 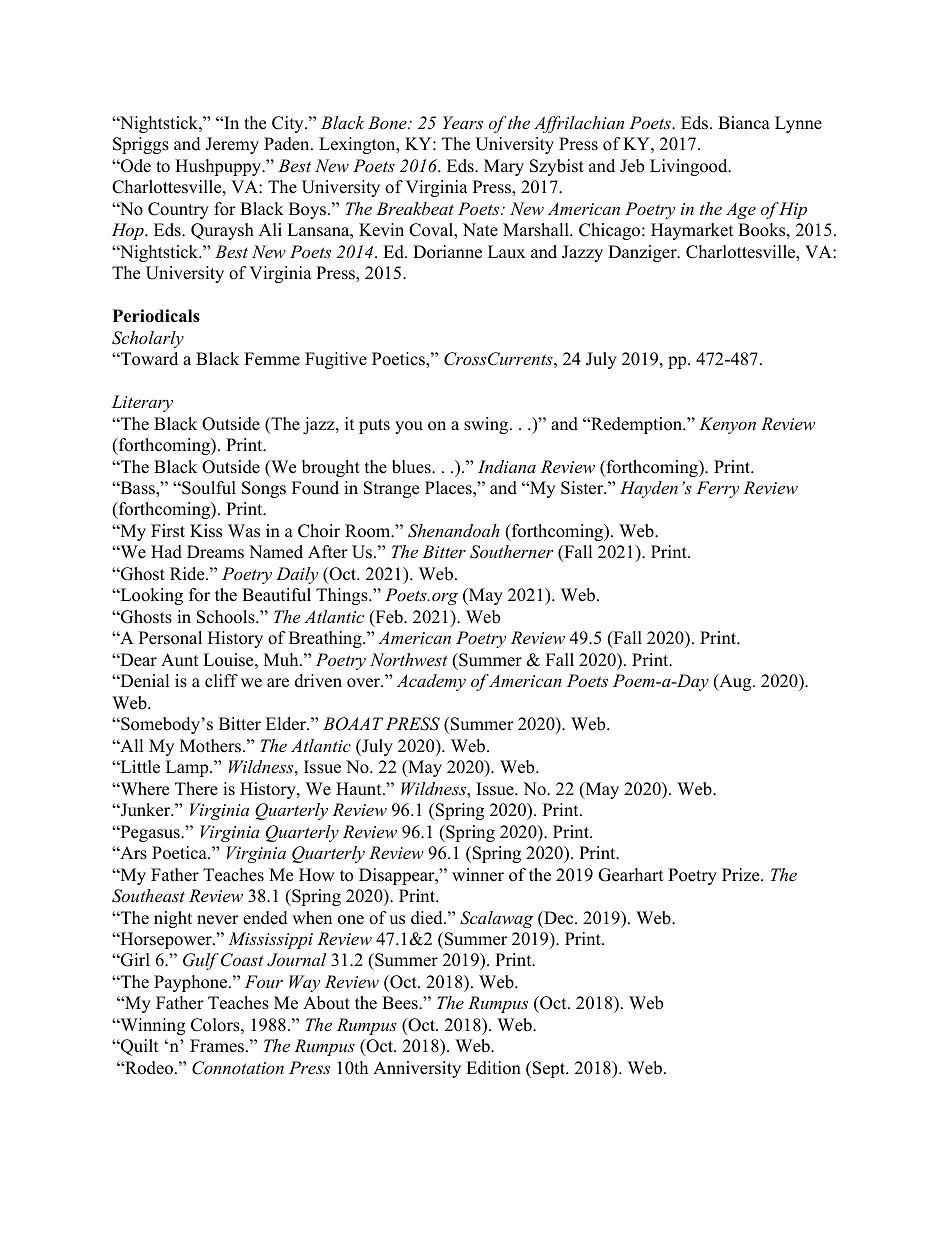 What do you see at coordinates (208, 488) in the screenshot?
I see `Soulful` at bounding box center [208, 488].
